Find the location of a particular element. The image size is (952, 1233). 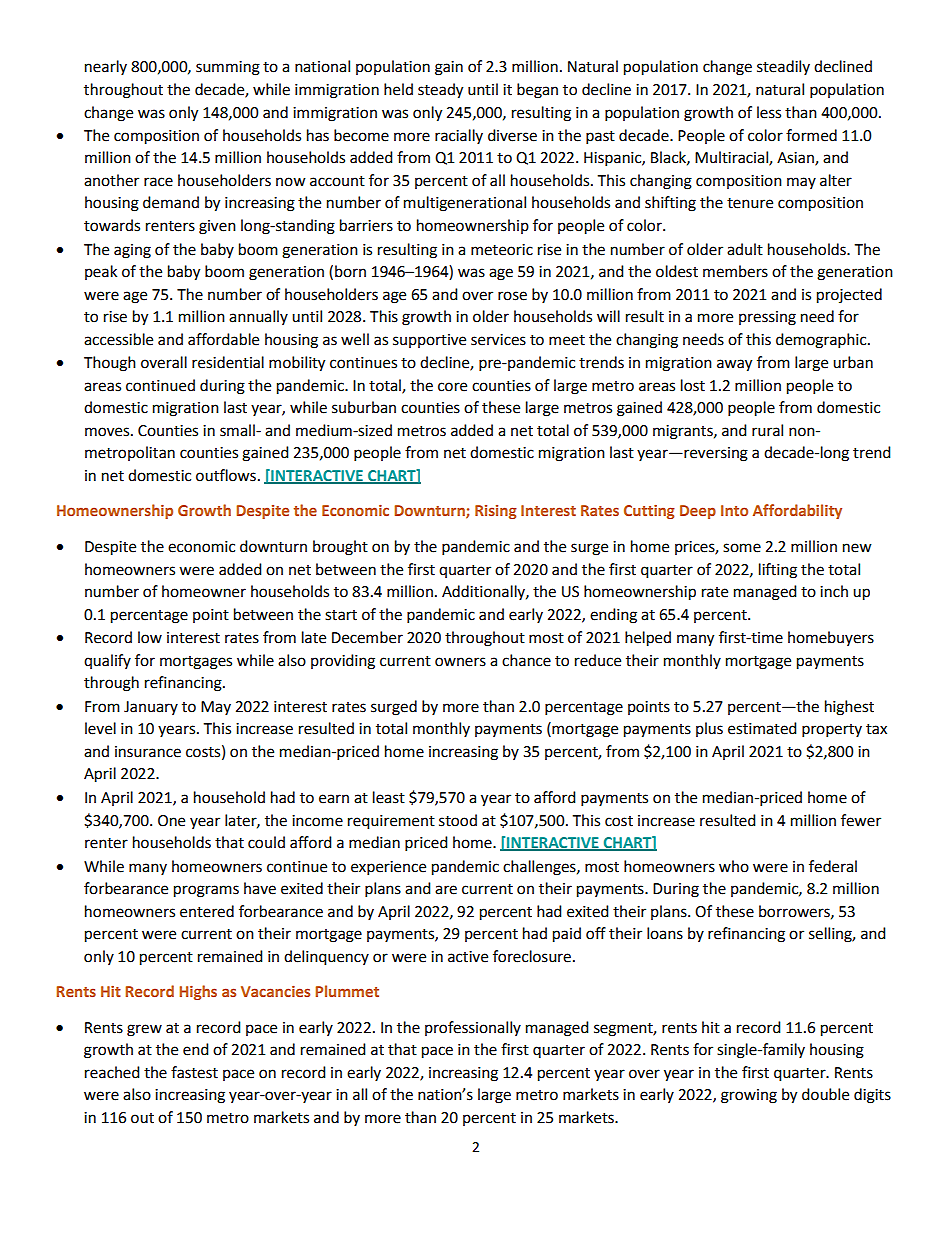

estimated is located at coordinates (762, 728).
